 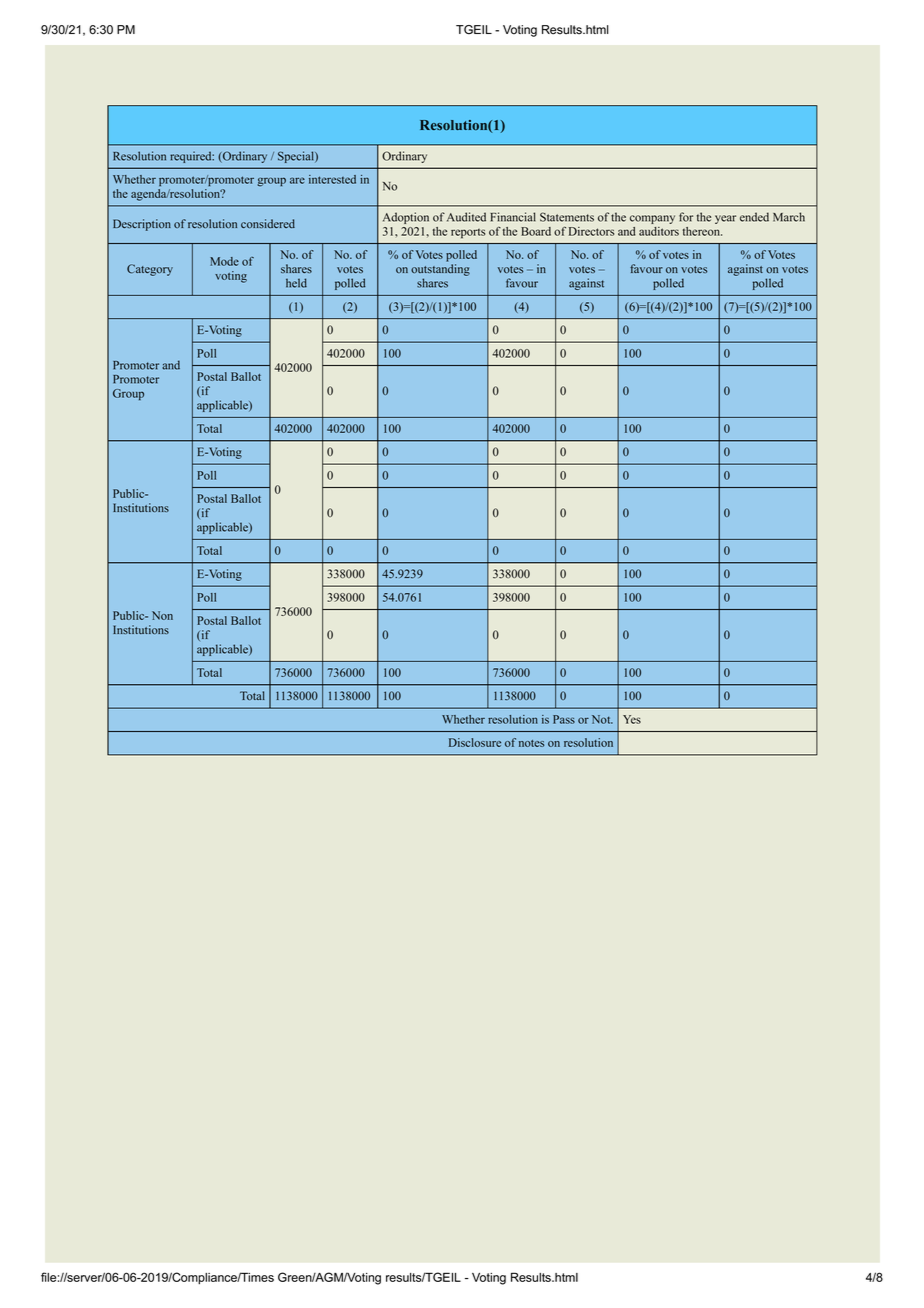 I want to click on Disclosure, so click(x=475, y=742).
